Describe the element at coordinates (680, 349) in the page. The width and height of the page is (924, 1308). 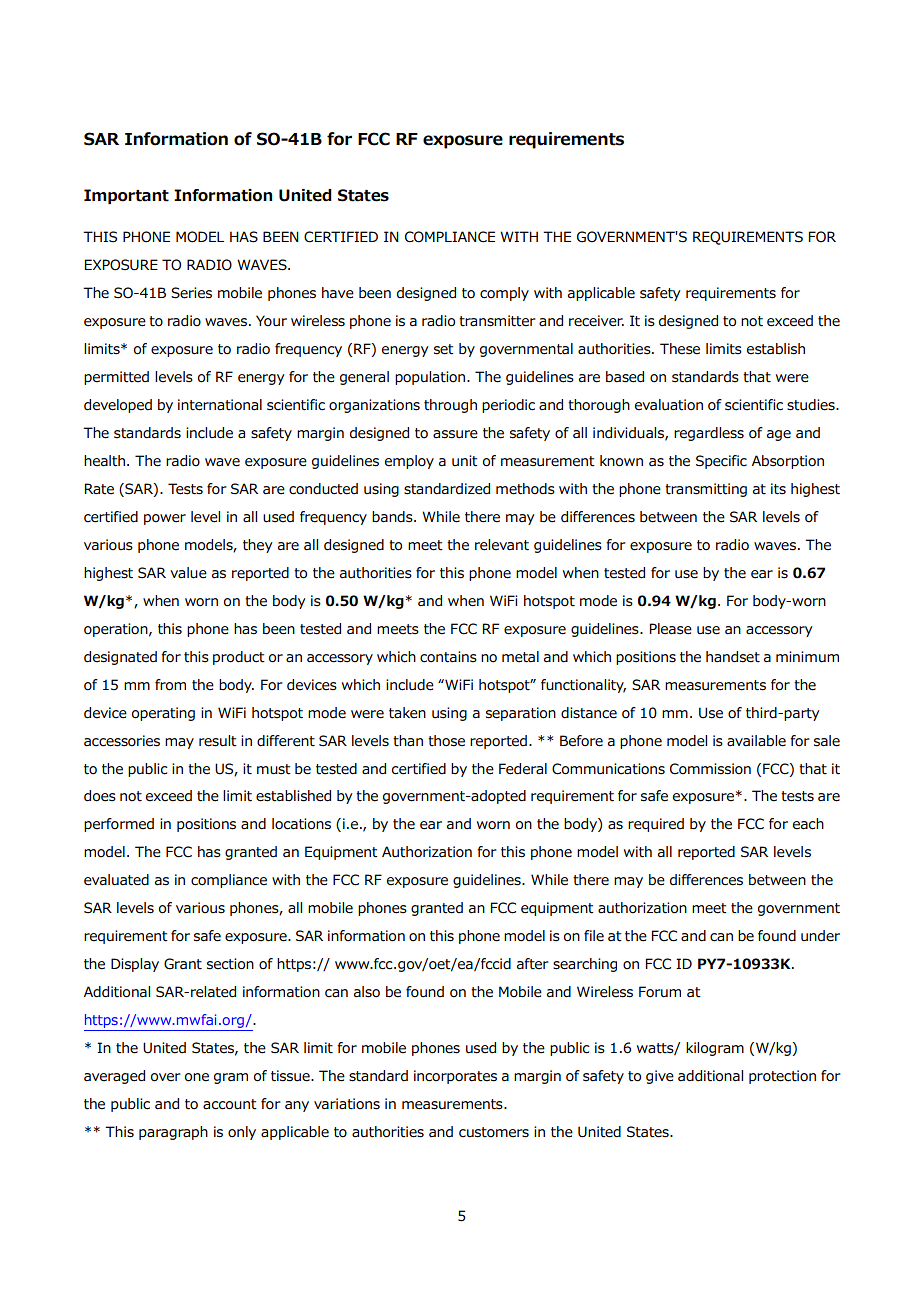
I see `These` at that location.
